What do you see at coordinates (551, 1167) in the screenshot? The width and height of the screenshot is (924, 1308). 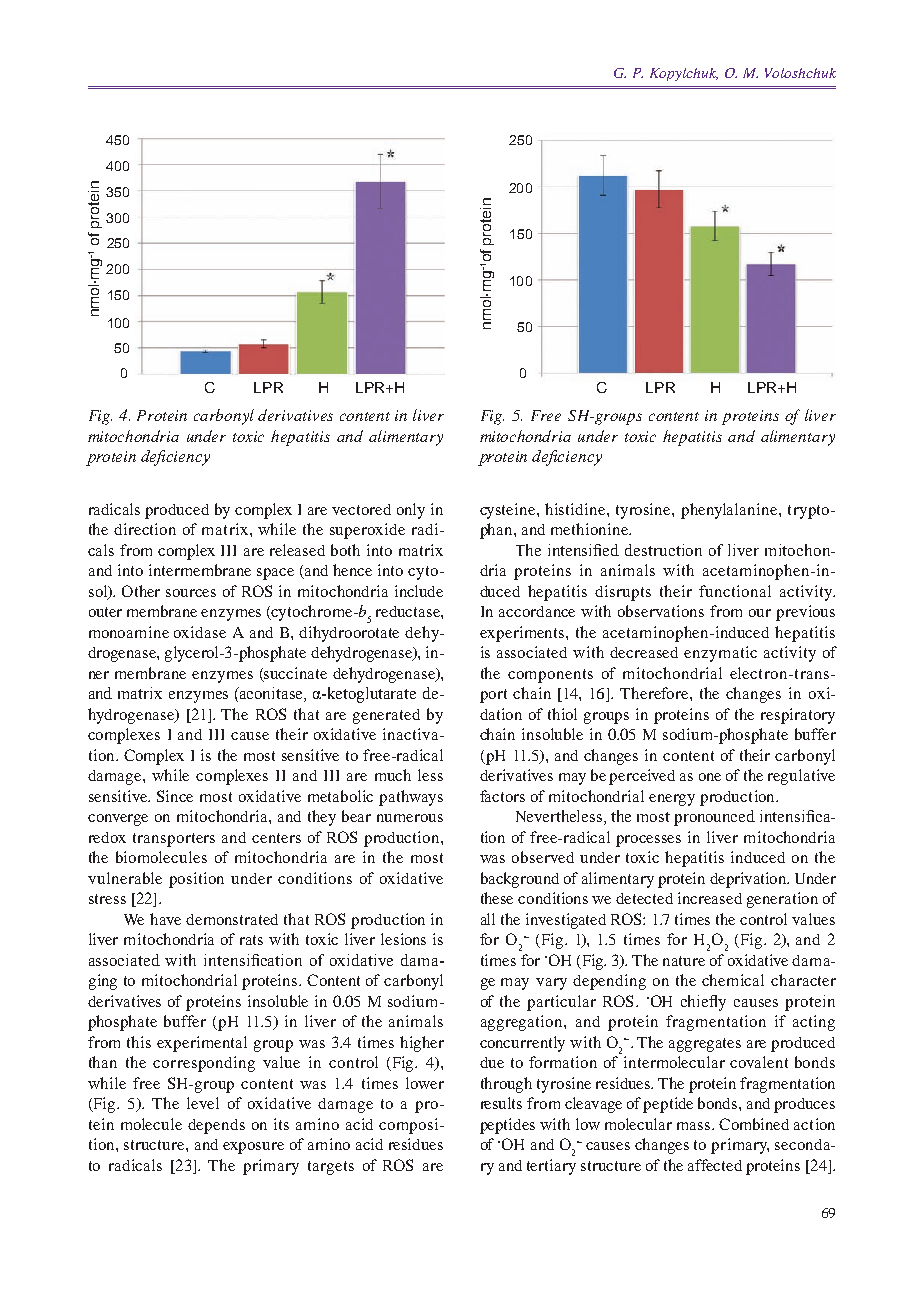 I see `tertiary` at bounding box center [551, 1167].
